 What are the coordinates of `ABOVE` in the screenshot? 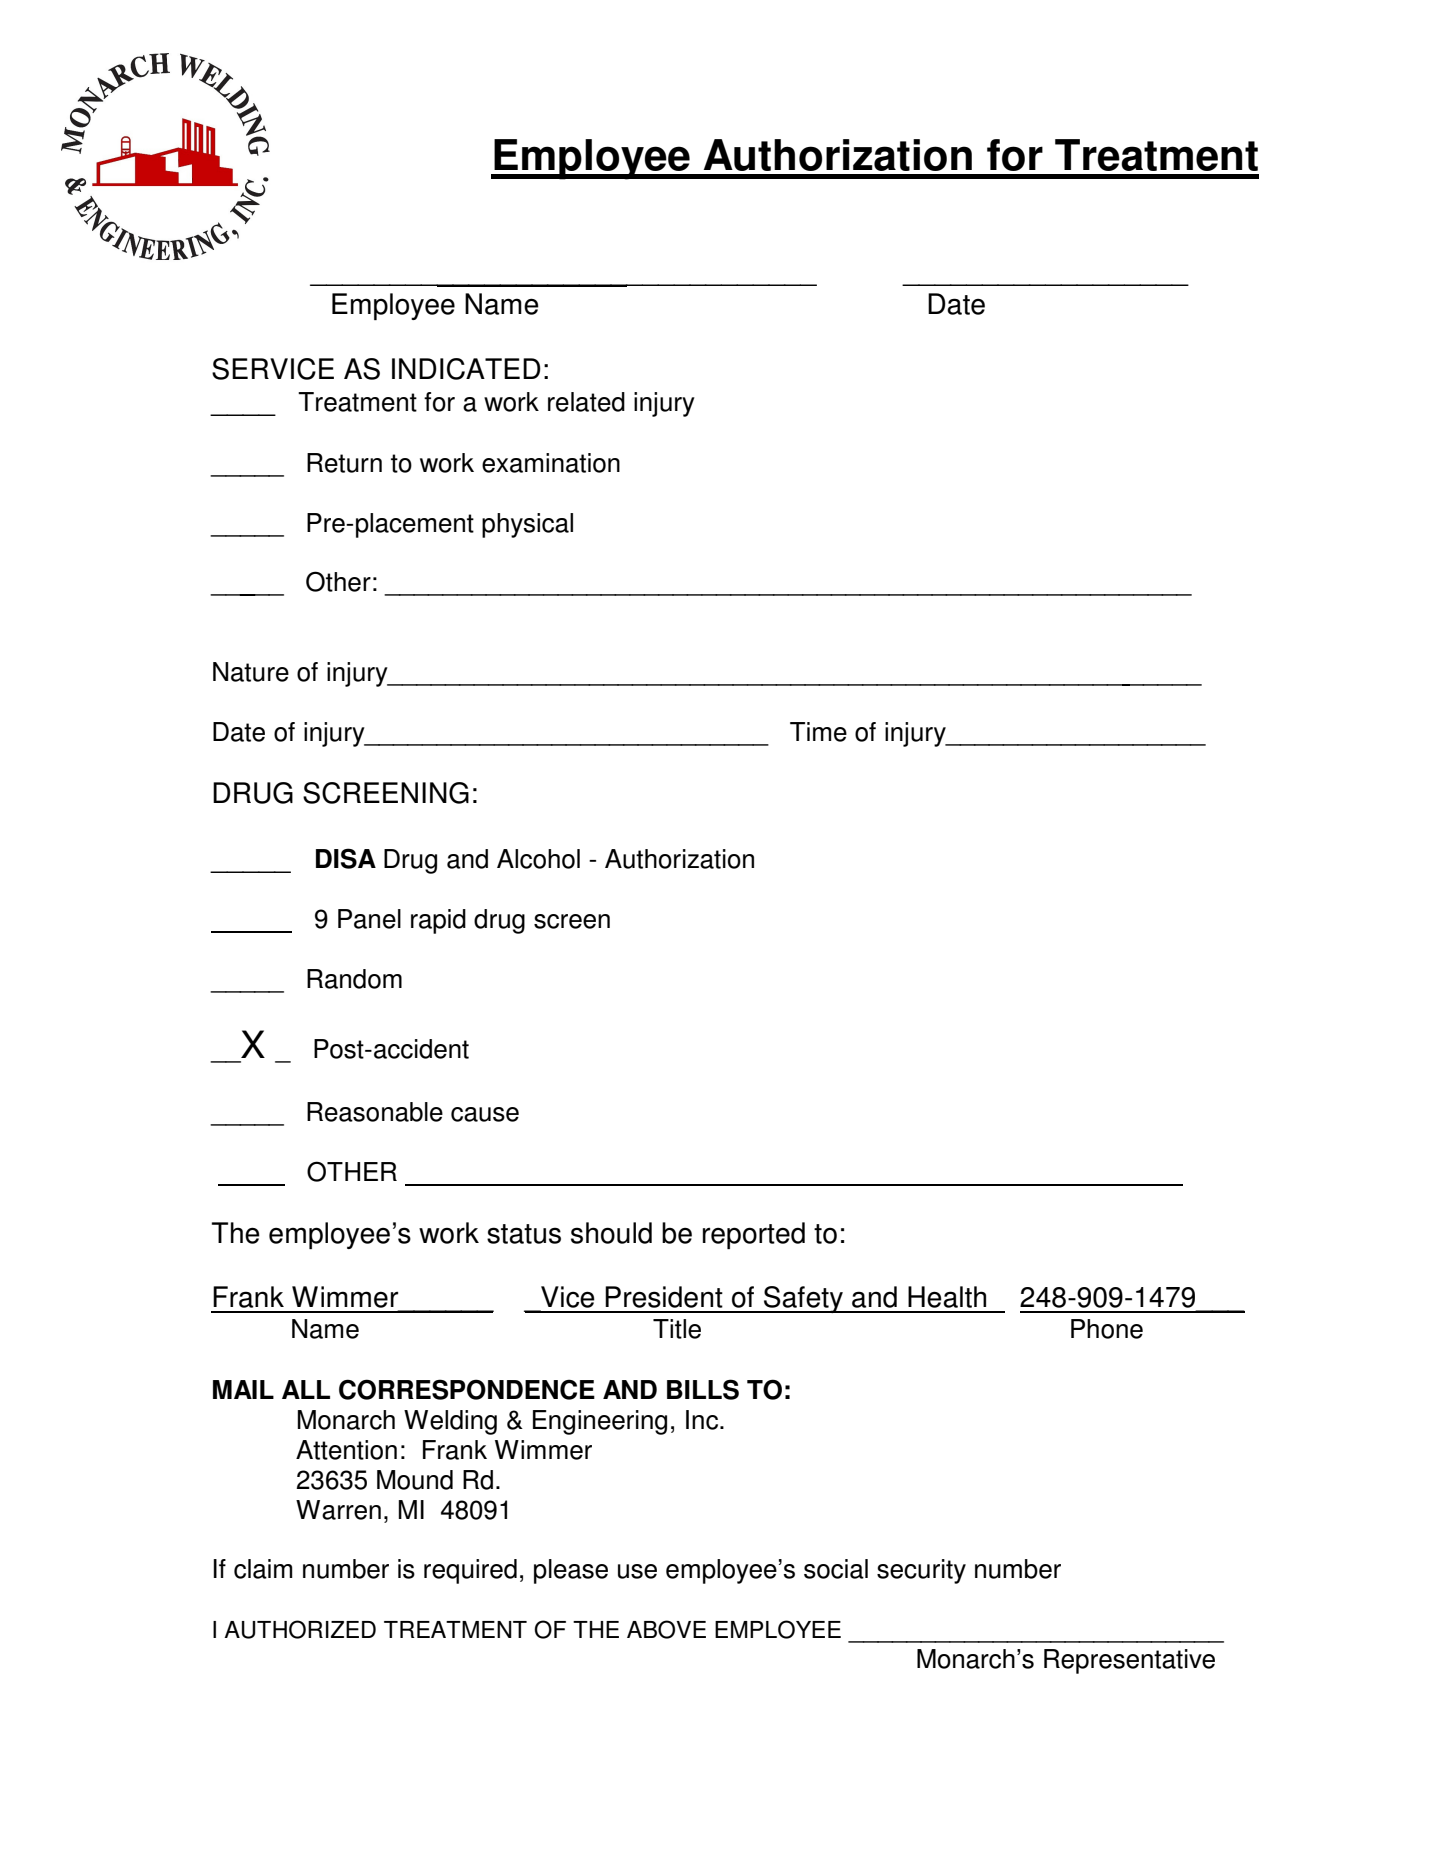 It's located at (666, 1629).
